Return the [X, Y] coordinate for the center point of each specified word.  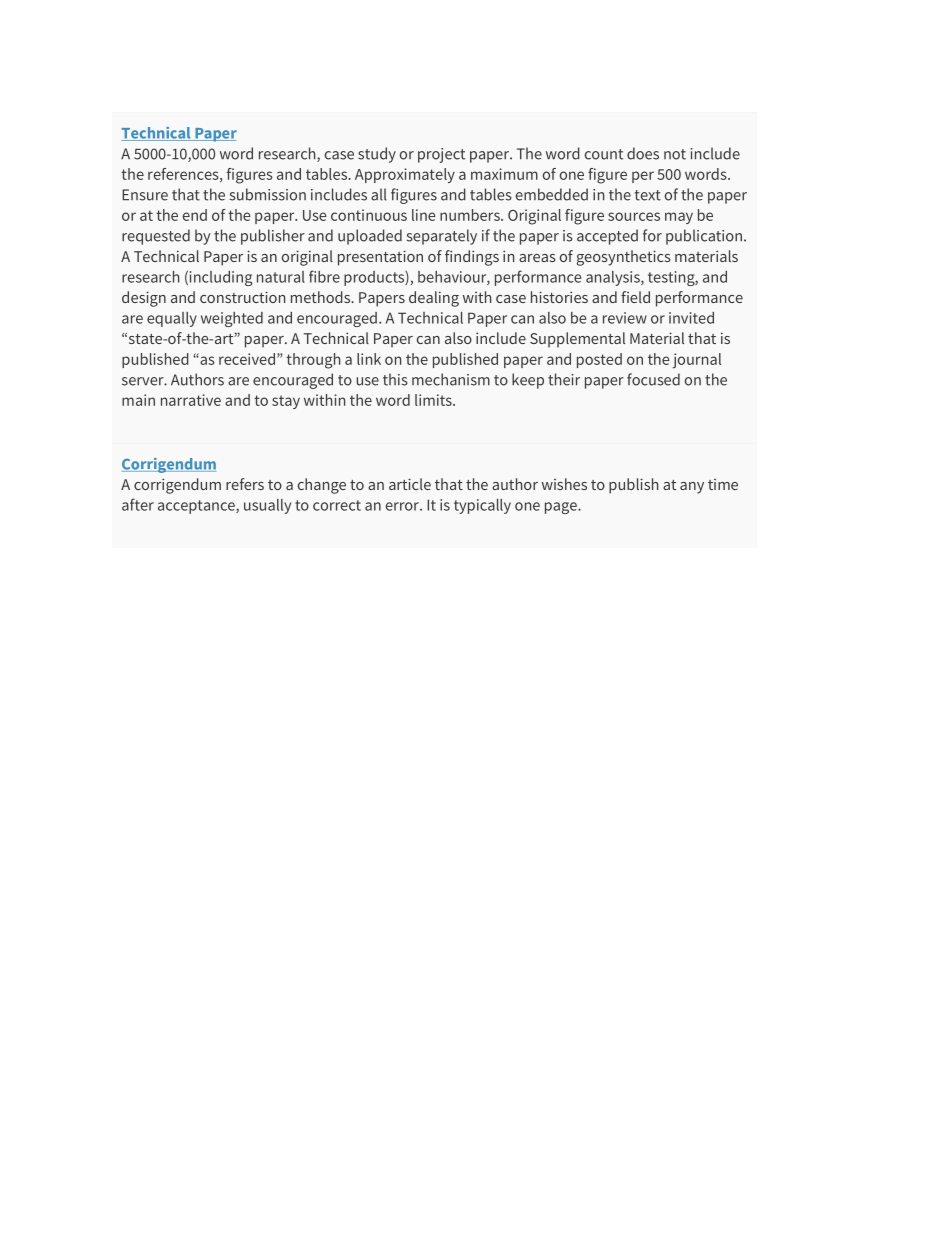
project [441, 155]
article [410, 484]
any [692, 488]
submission [268, 194]
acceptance [197, 507]
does [643, 153]
